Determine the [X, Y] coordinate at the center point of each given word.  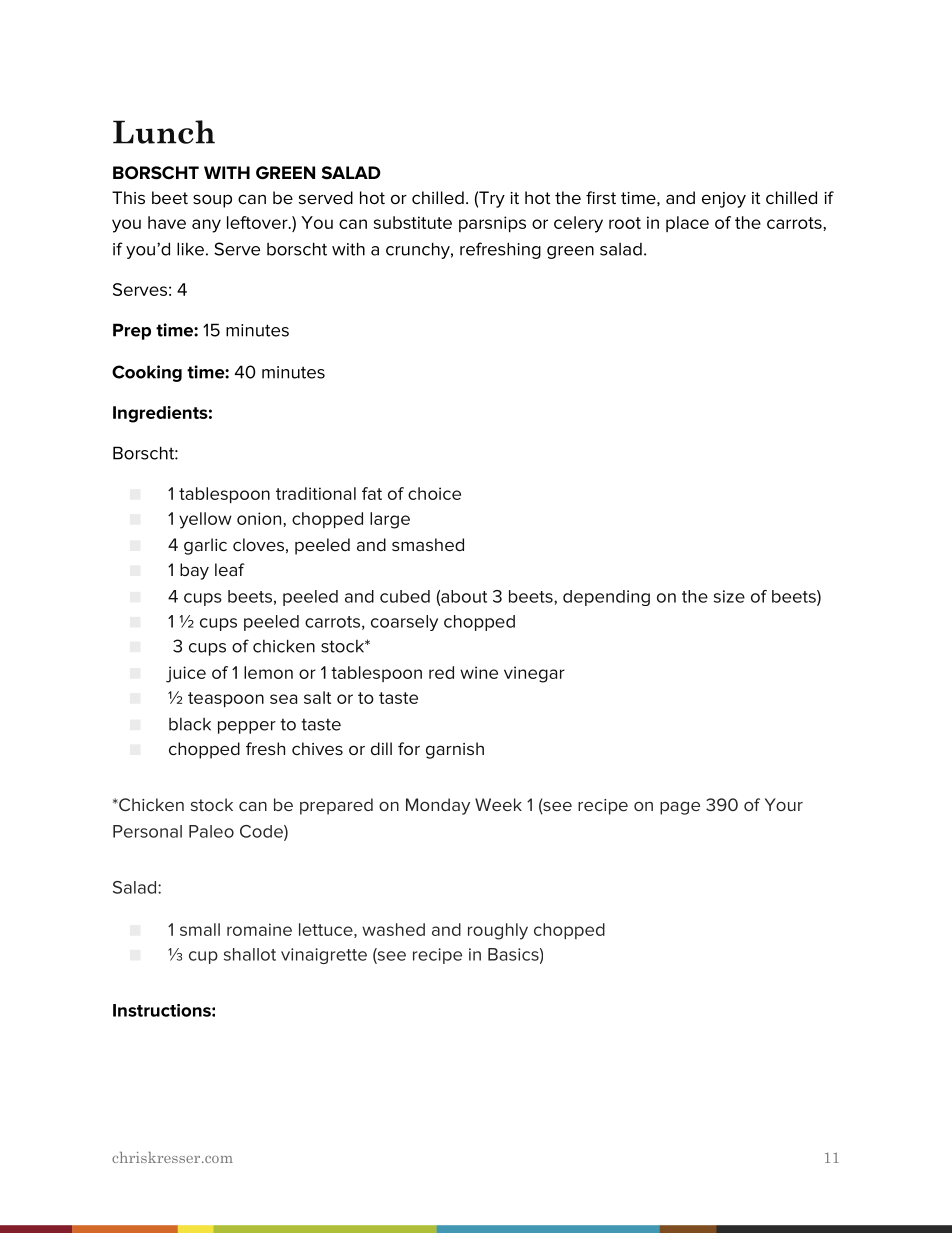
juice [186, 674]
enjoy [724, 200]
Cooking [147, 373]
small [200, 929]
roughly [498, 931]
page [680, 808]
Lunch [164, 132]
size [729, 596]
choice [434, 493]
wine [479, 672]
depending [606, 598]
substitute [413, 222]
